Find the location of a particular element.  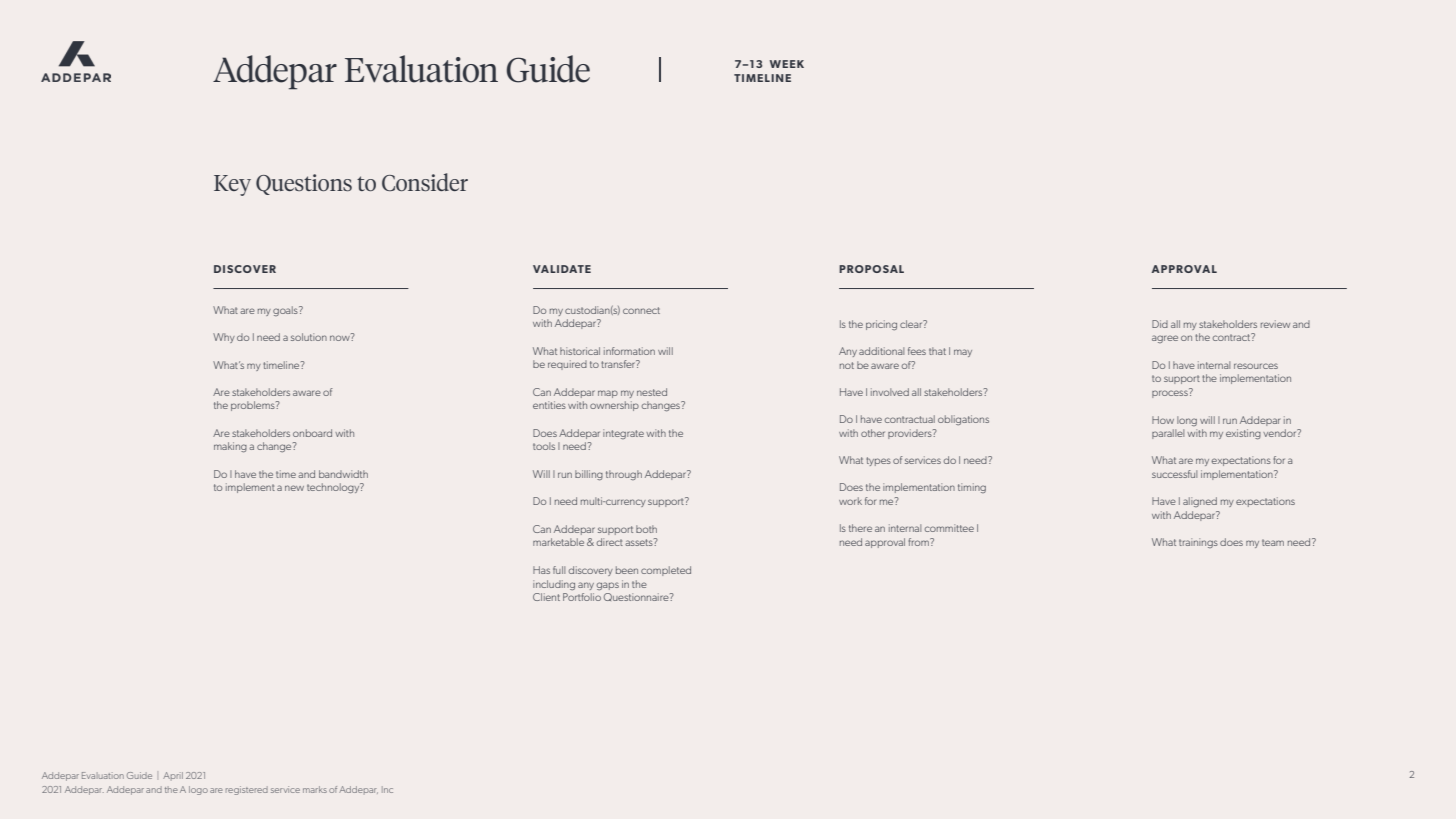

both is located at coordinates (646, 529).
